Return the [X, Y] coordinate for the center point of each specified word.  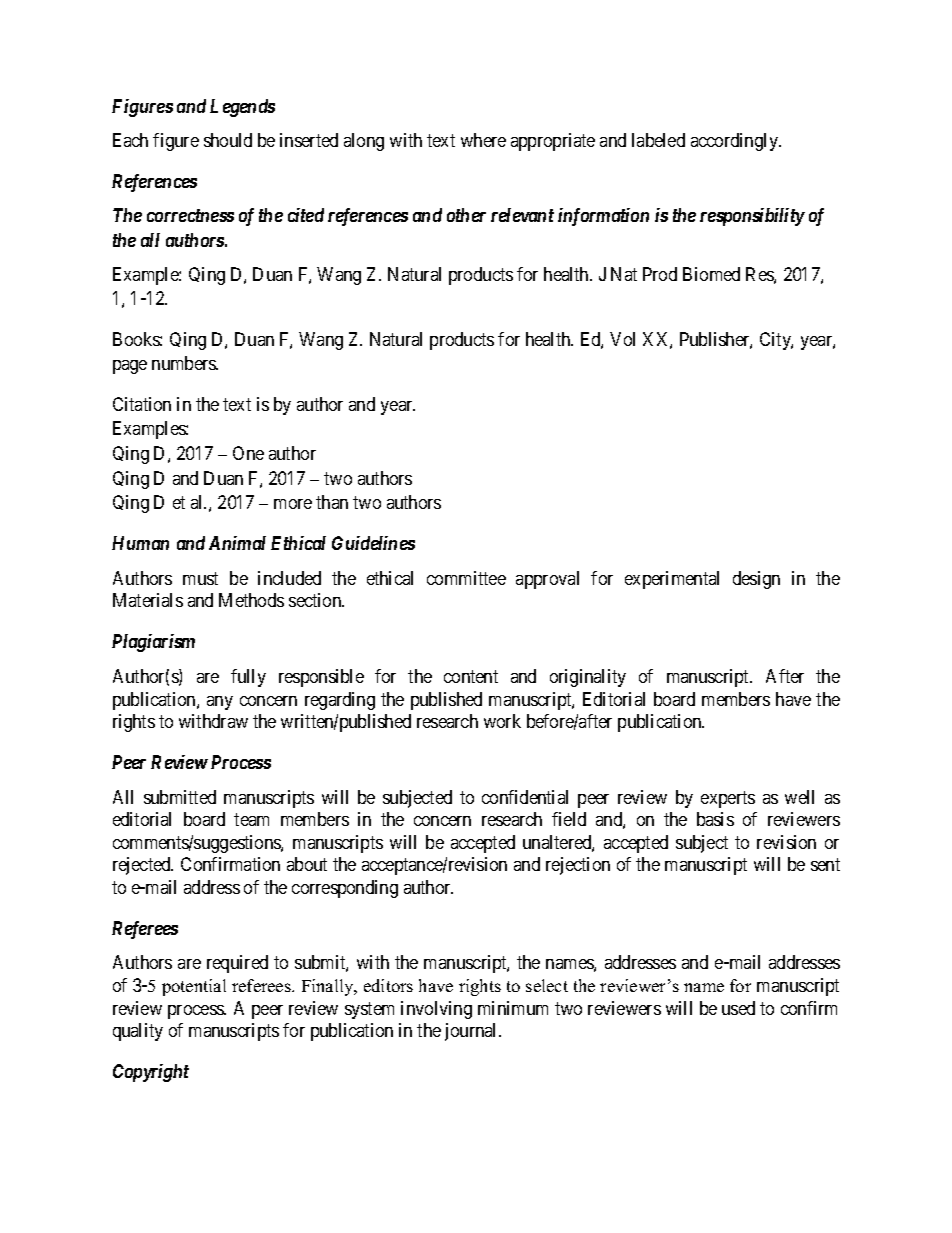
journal [472, 1032]
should [228, 140]
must [200, 578]
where [483, 140]
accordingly [735, 142]
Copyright [151, 1073]
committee [466, 578]
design [756, 580]
